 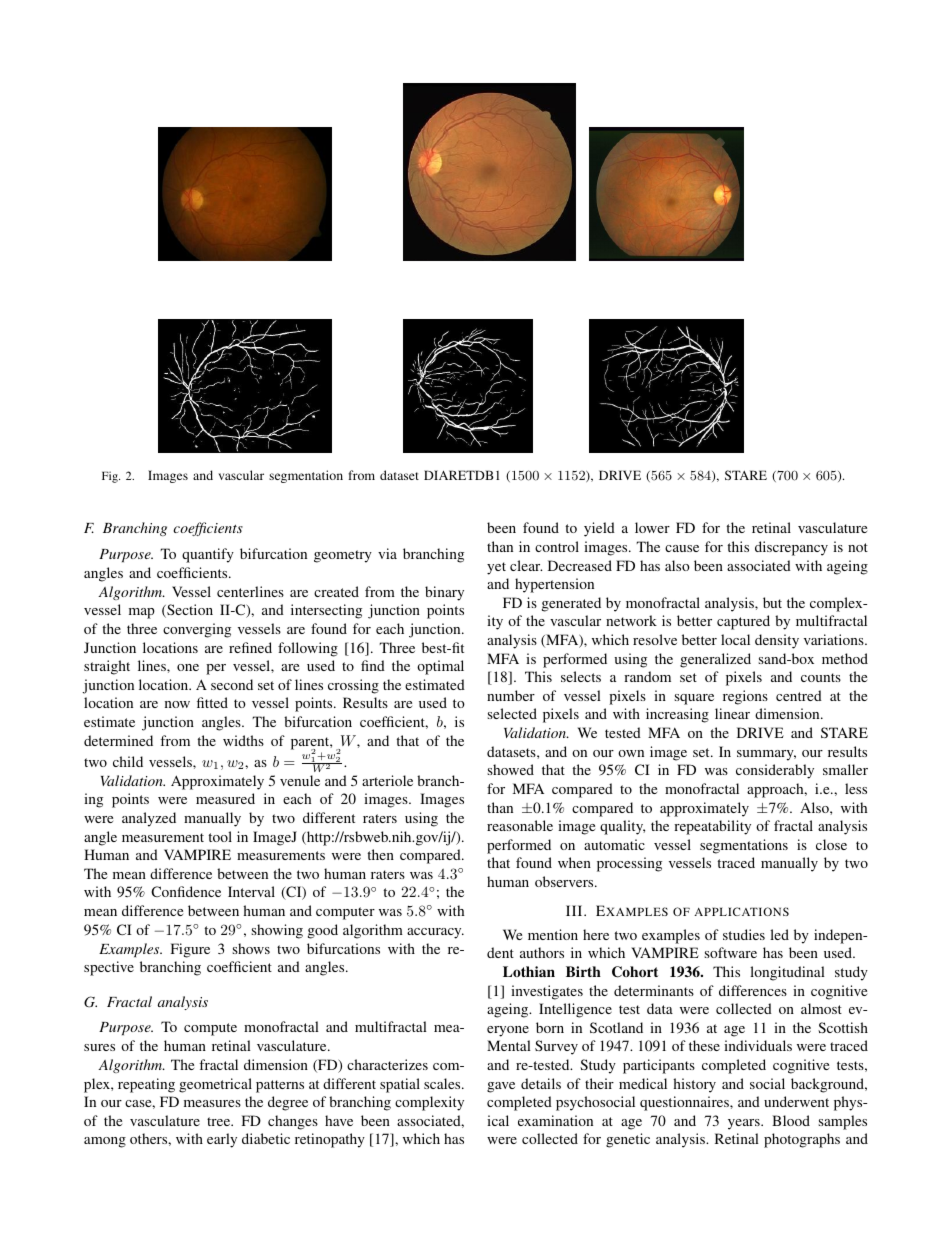 I want to click on quantify, so click(x=208, y=555).
